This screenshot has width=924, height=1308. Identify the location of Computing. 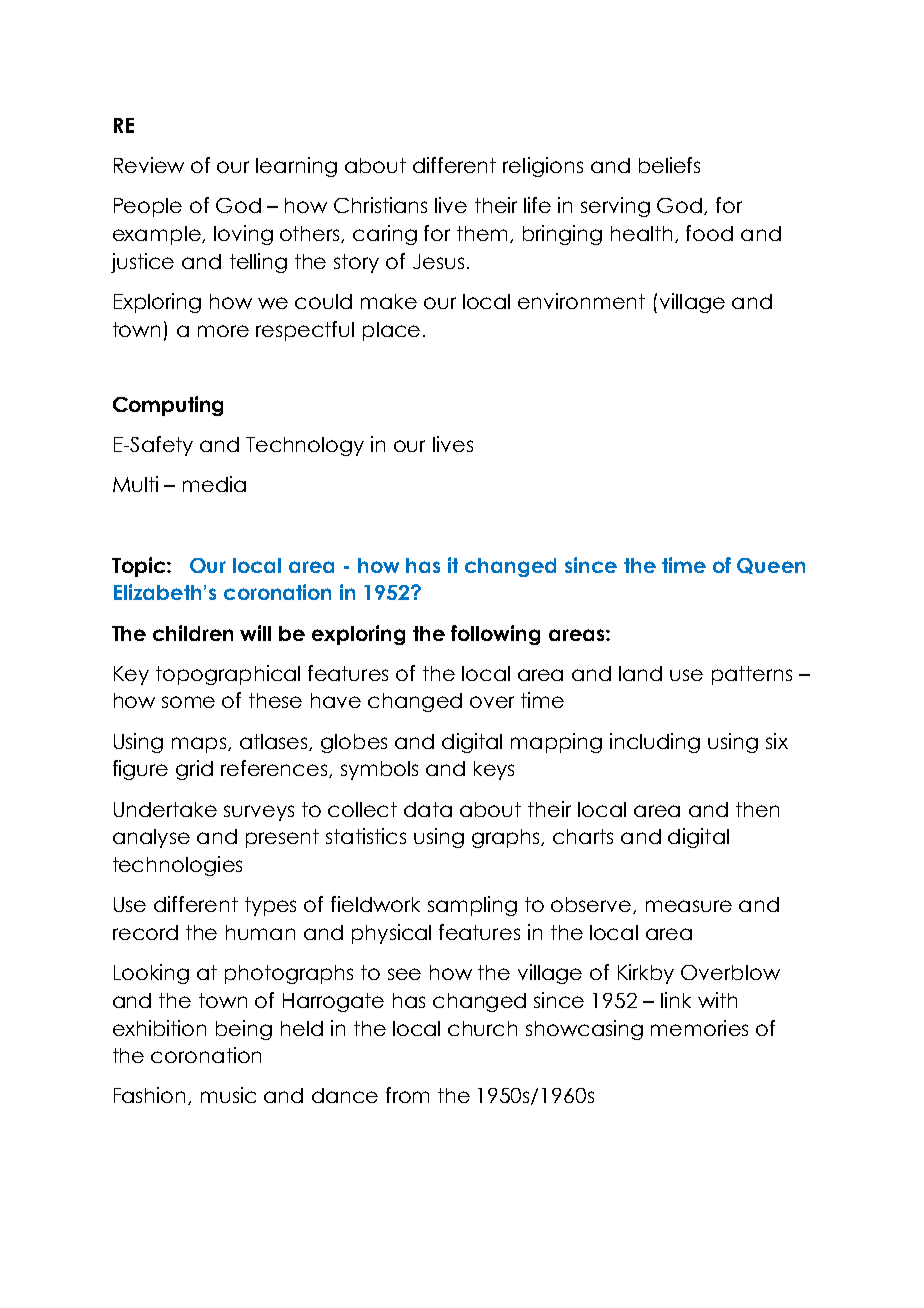
(168, 406).
